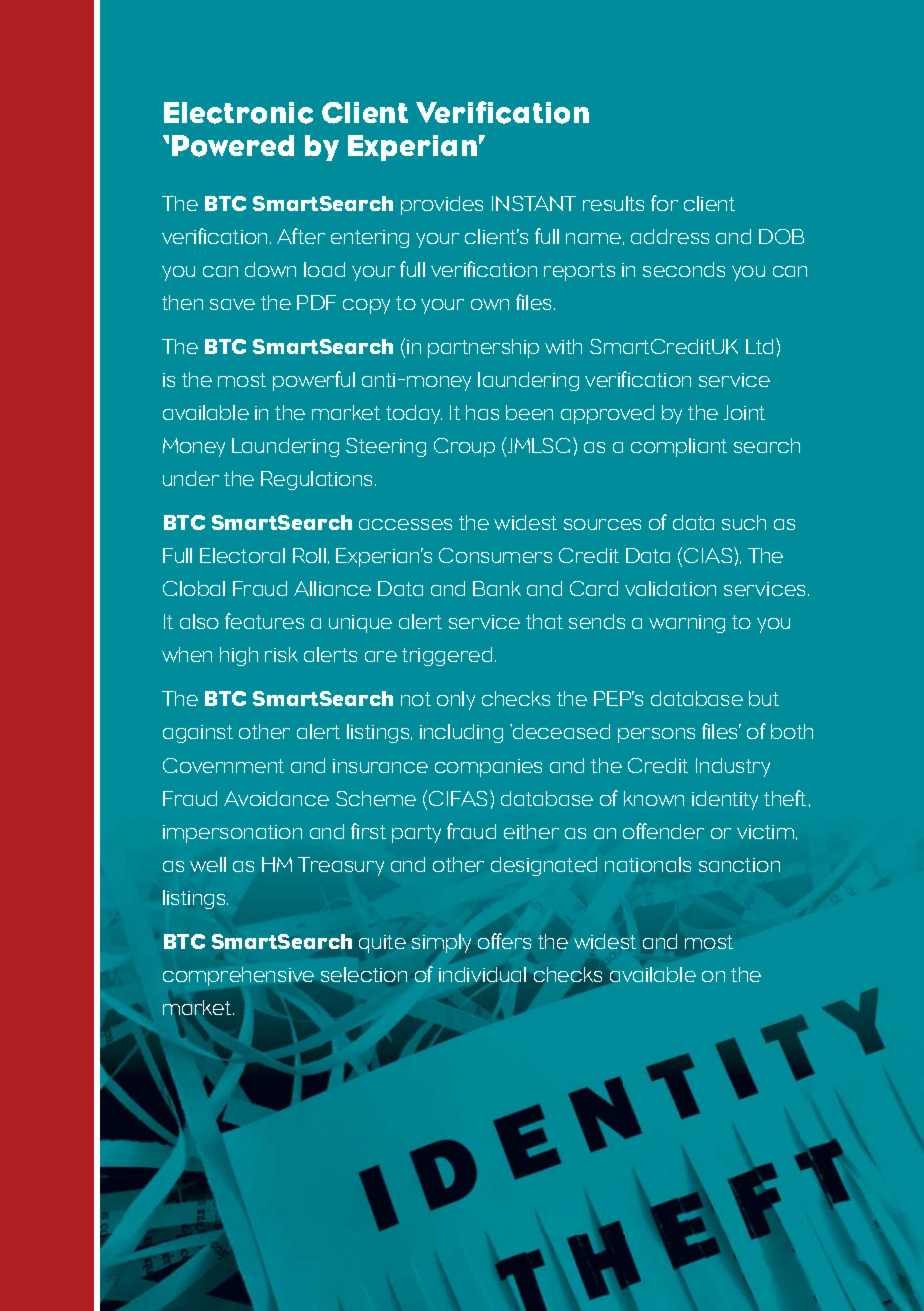 The height and width of the screenshot is (1311, 924). What do you see at coordinates (664, 203) in the screenshot?
I see `for` at bounding box center [664, 203].
